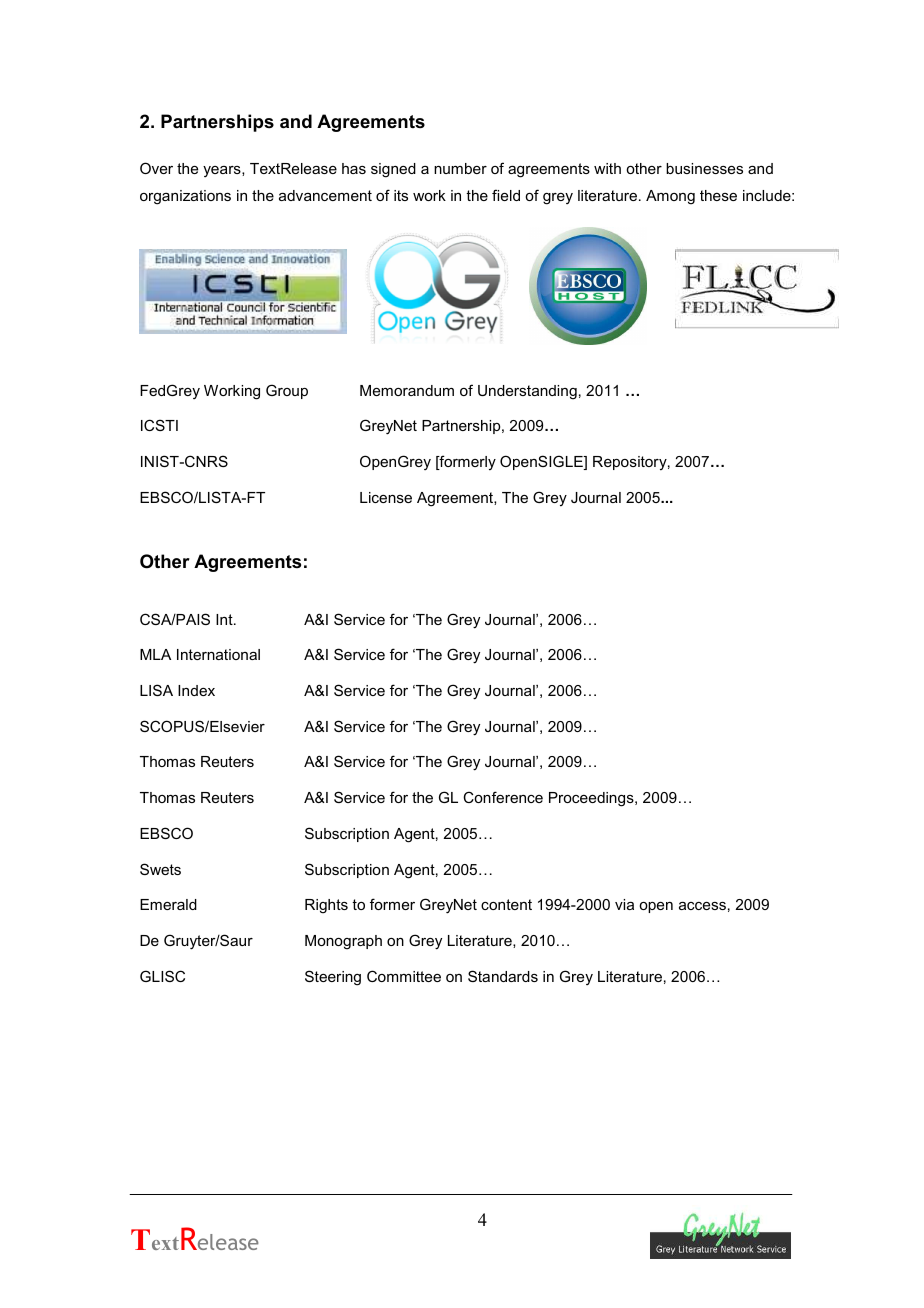  What do you see at coordinates (718, 195) in the page?
I see `these` at bounding box center [718, 195].
